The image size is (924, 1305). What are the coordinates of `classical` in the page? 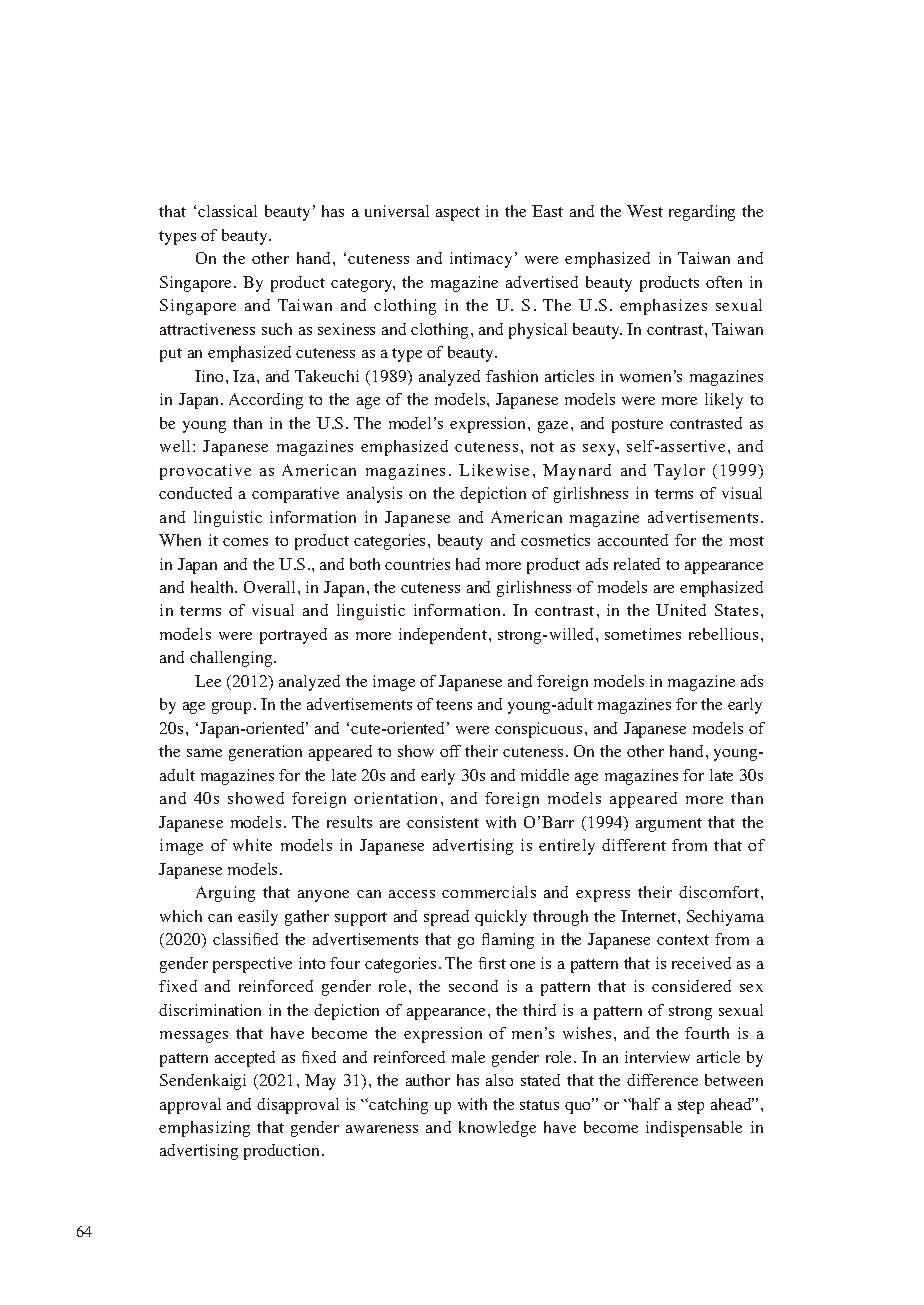 It's located at (227, 211).
